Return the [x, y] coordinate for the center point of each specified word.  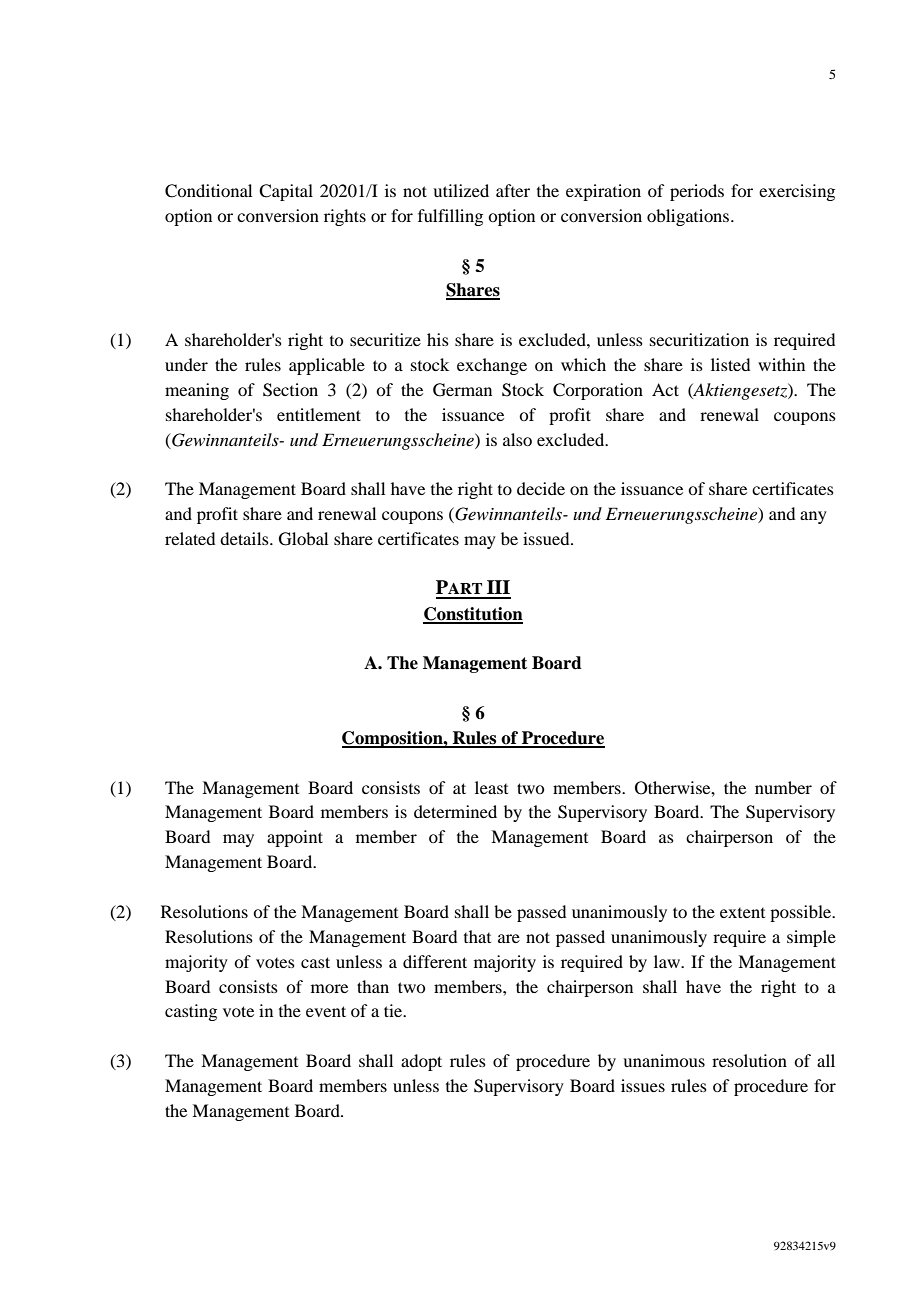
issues [643, 1085]
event [326, 1011]
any [813, 517]
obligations [689, 217]
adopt [421, 1062]
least [491, 787]
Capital [286, 192]
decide [541, 488]
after [513, 190]
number [783, 787]
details [245, 538]
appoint [295, 838]
